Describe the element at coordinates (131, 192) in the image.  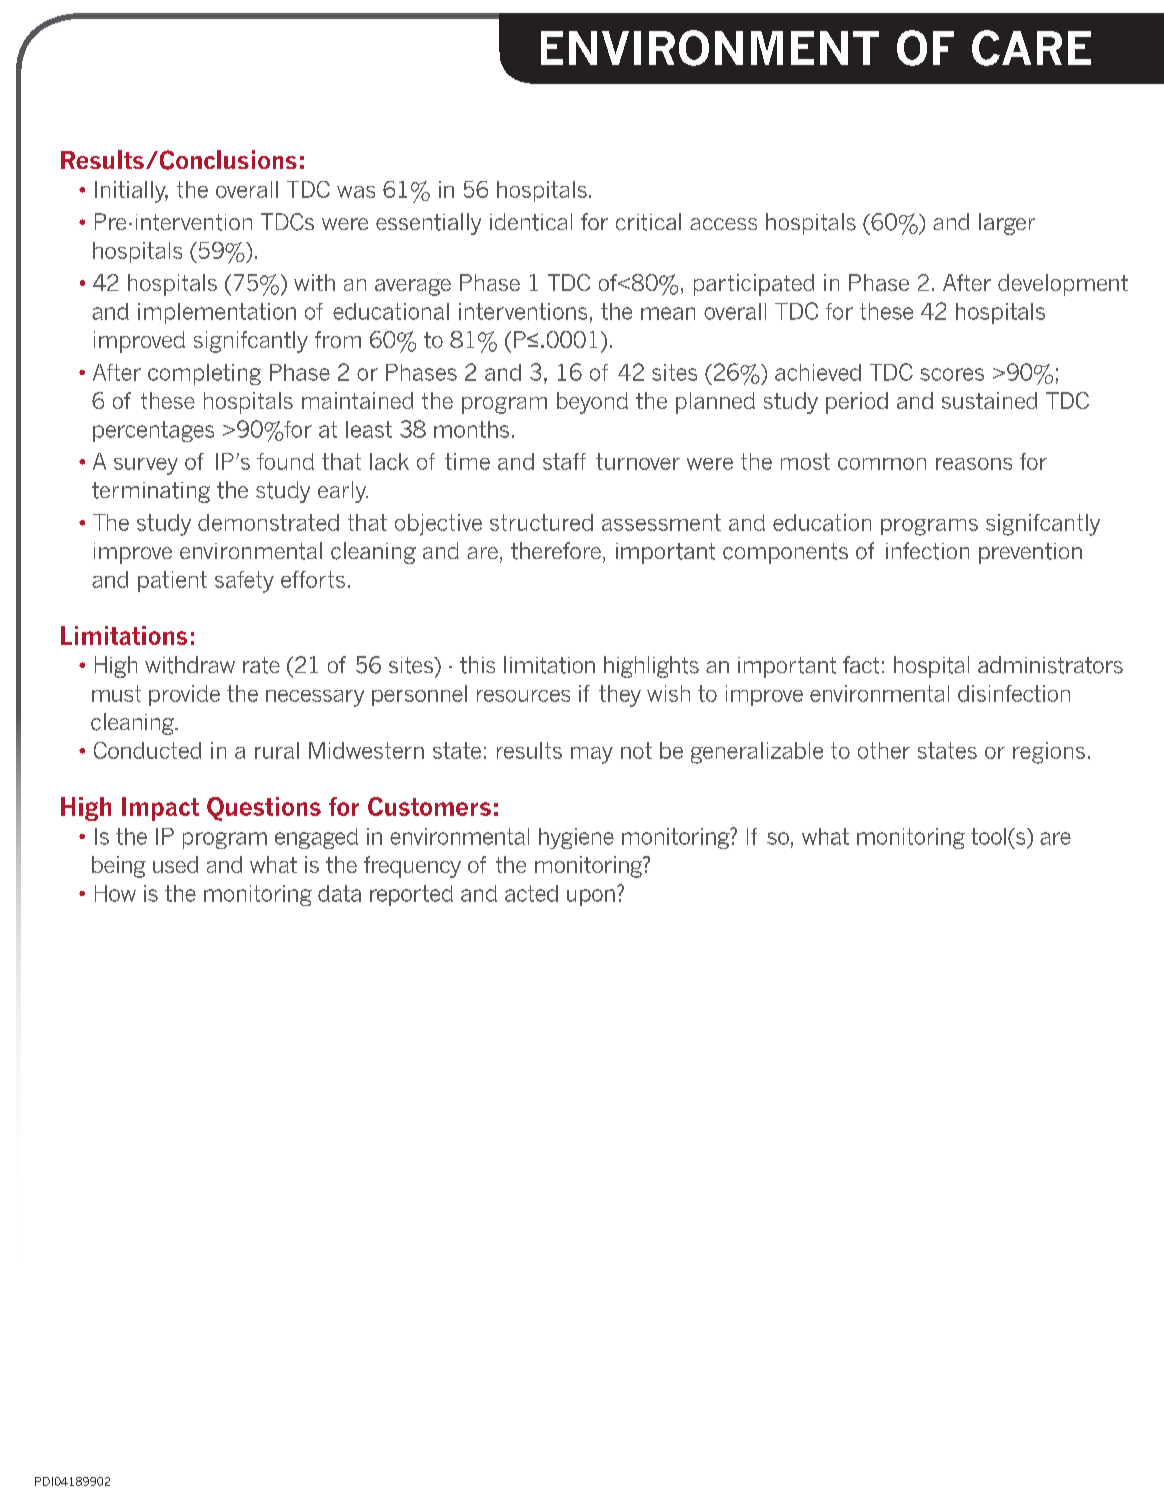
I see `Initially` at that location.
